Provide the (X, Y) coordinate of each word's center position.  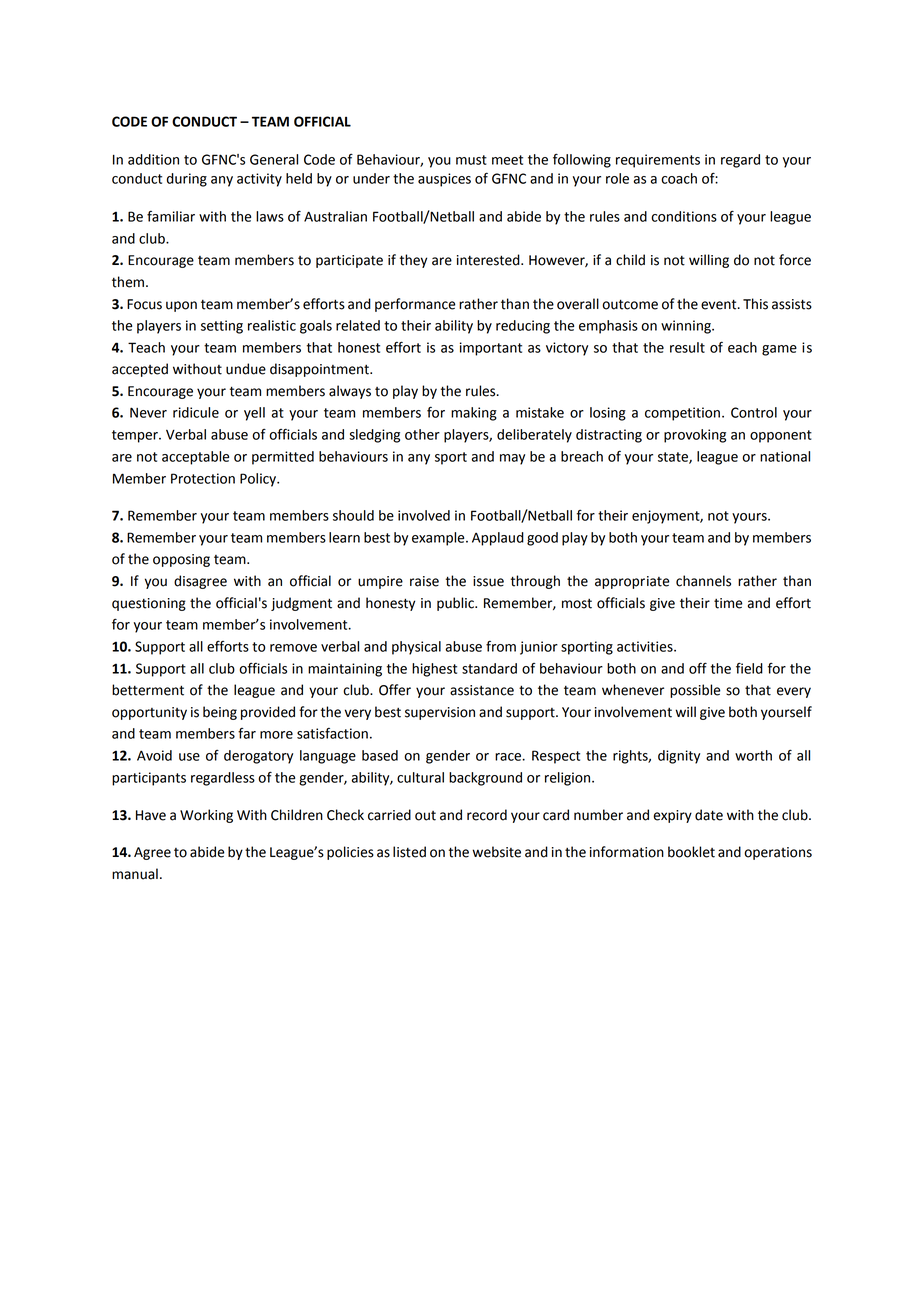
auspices (444, 180)
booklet (691, 852)
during (187, 180)
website (496, 852)
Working (206, 816)
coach (679, 178)
